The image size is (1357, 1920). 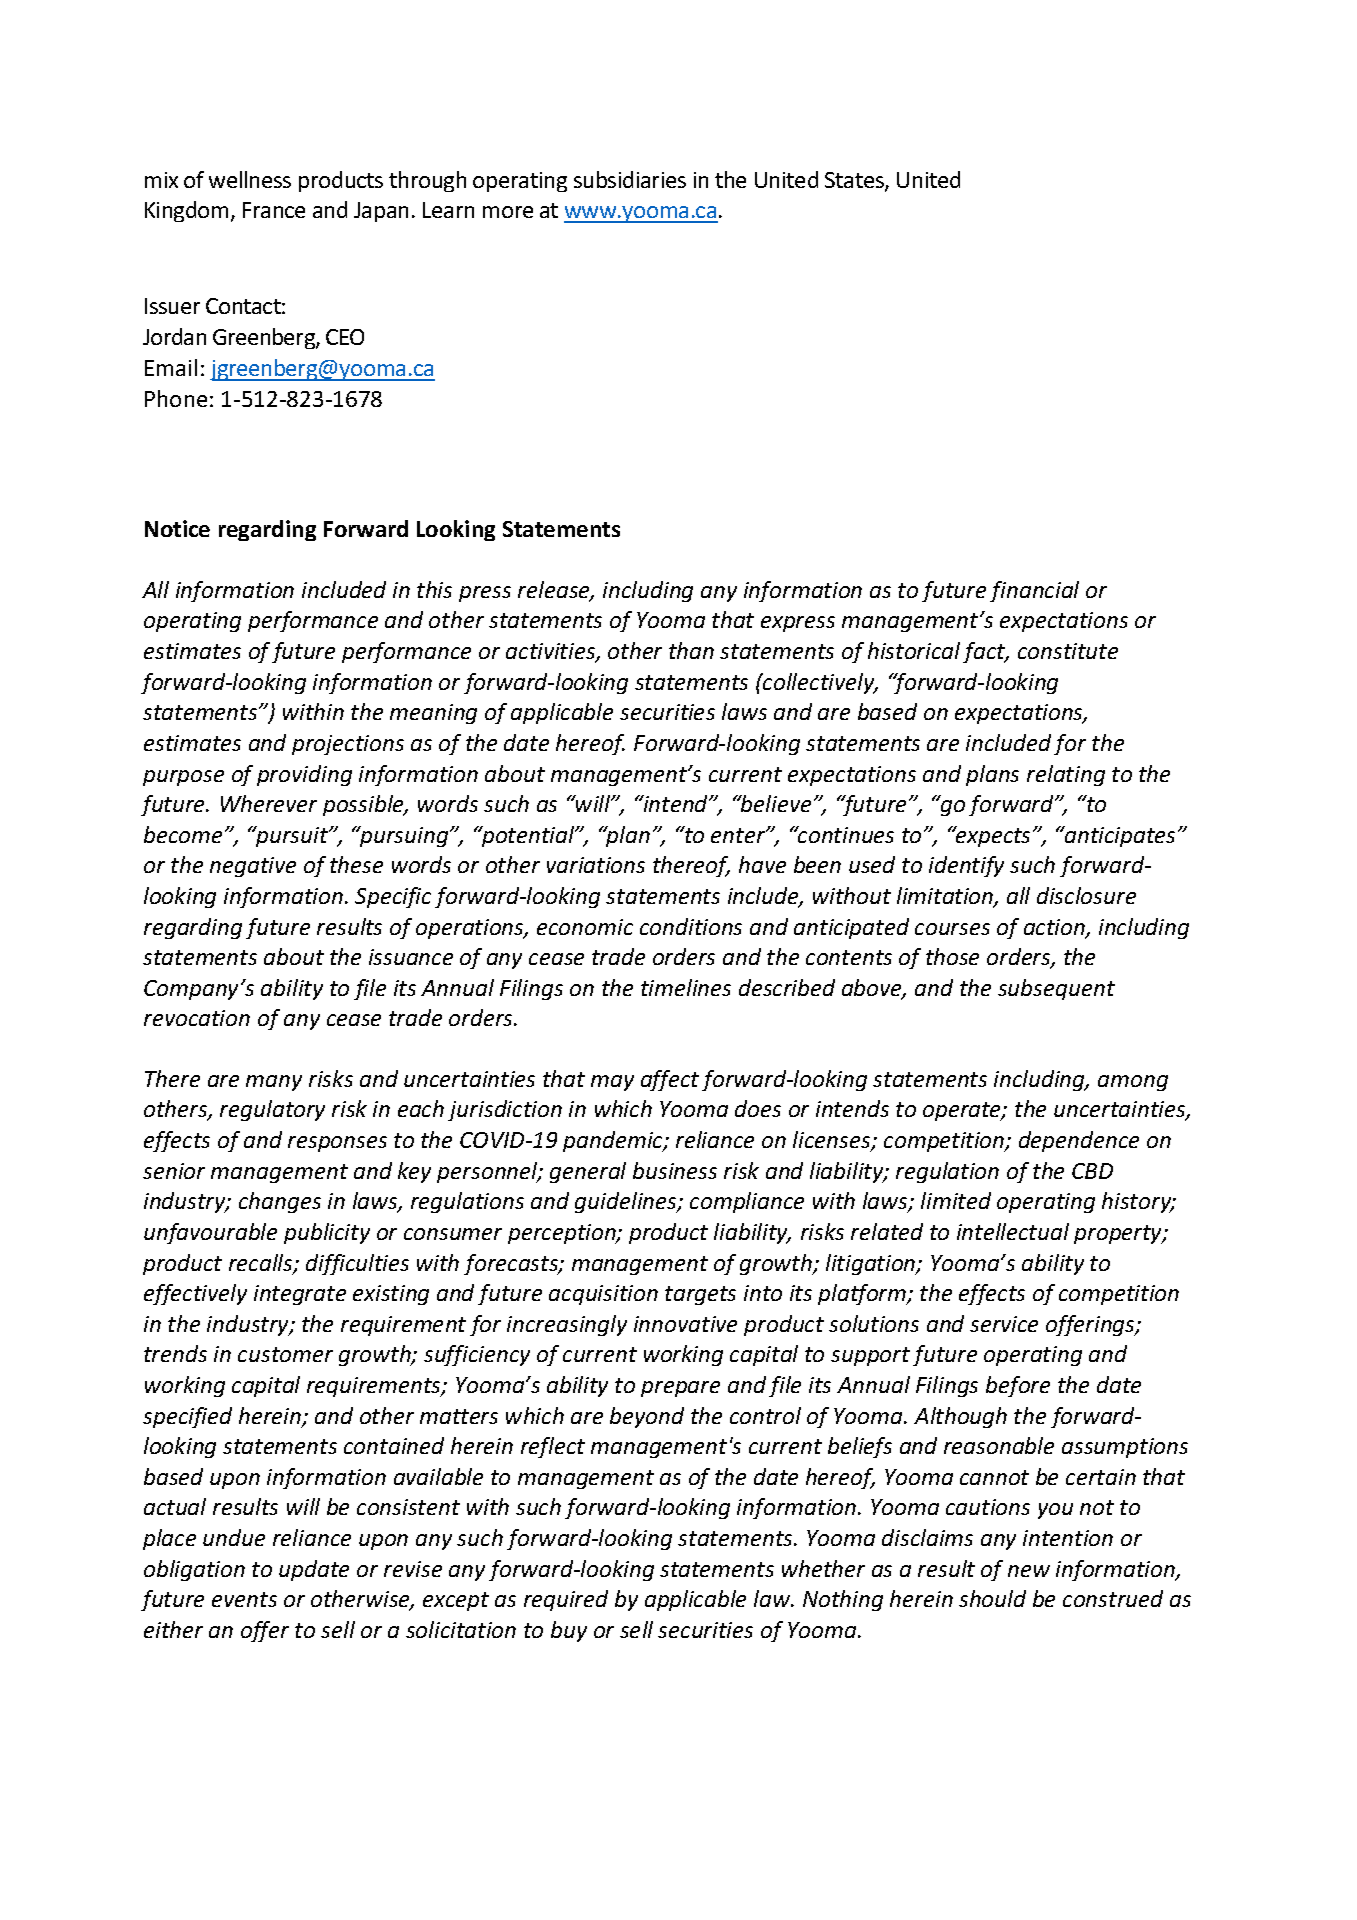 I want to click on events, so click(x=244, y=1599).
